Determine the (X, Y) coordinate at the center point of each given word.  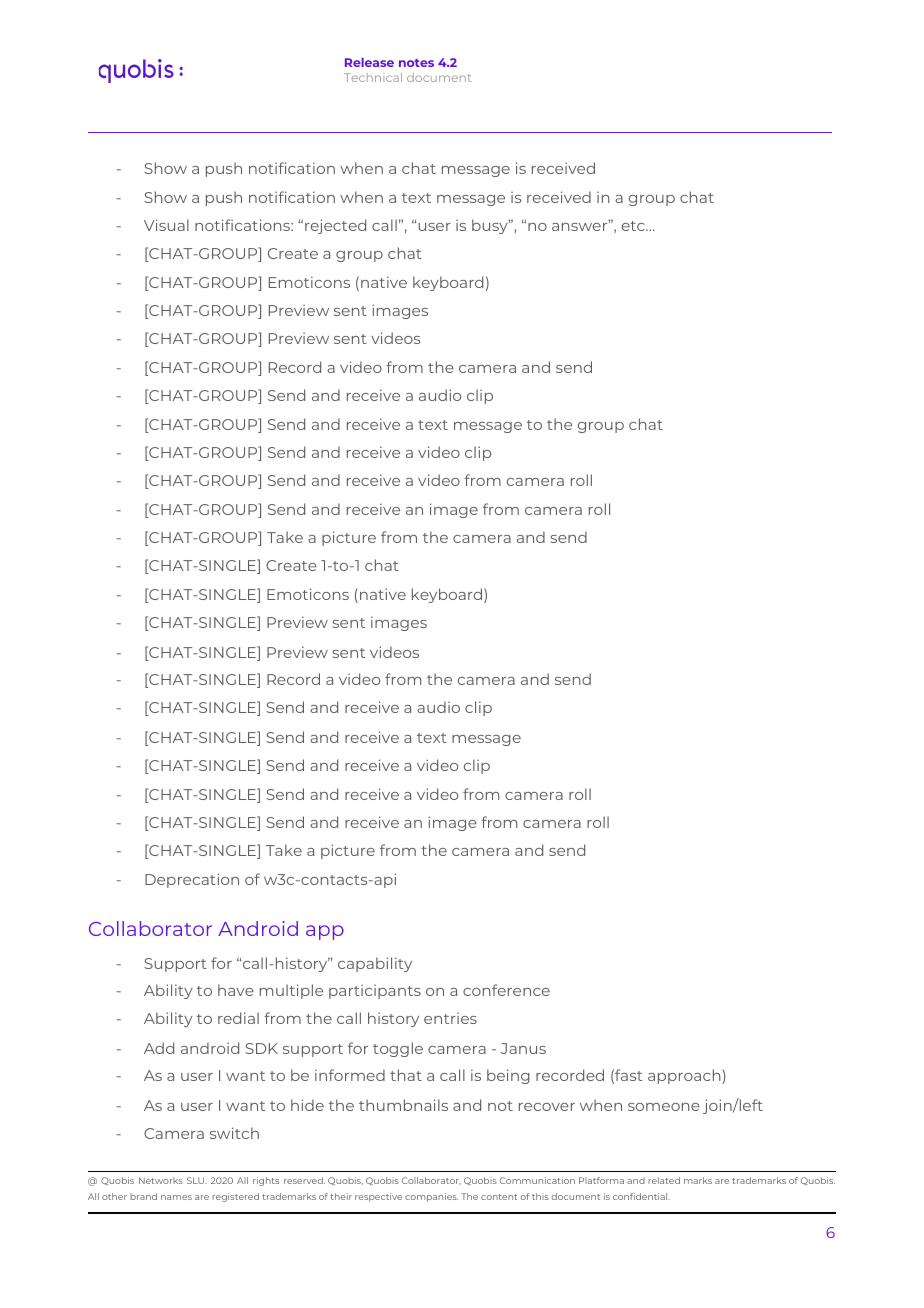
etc (634, 226)
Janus (523, 1048)
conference (506, 990)
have (236, 990)
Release (369, 62)
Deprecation (192, 880)
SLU (197, 1180)
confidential (641, 1196)
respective (378, 1197)
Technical (373, 77)
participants (375, 991)
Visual (166, 225)
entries (450, 1018)
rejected (335, 226)
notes (416, 63)
